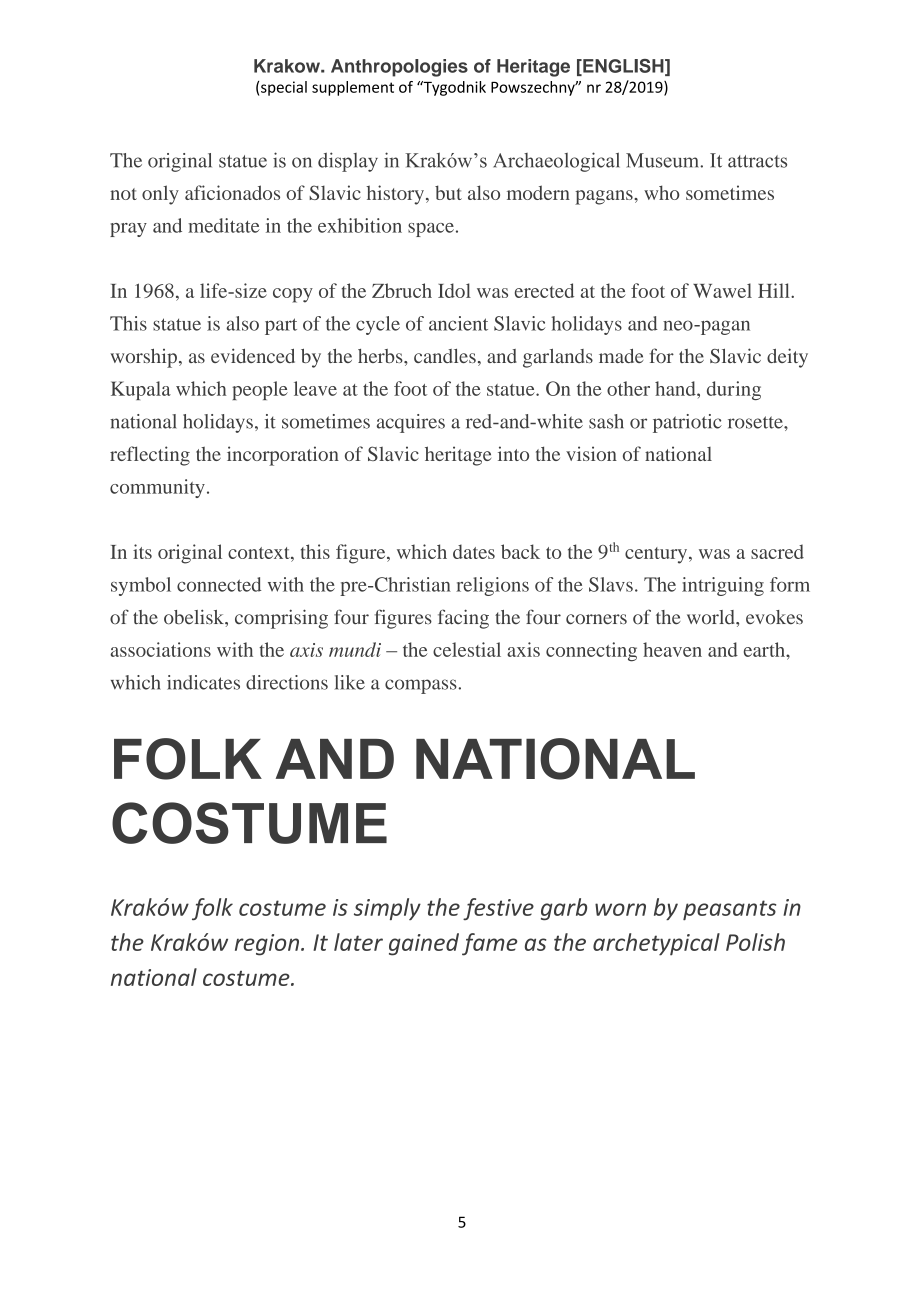 Image resolution: width=924 pixels, height=1308 pixels. I want to click on supplement, so click(353, 88).
